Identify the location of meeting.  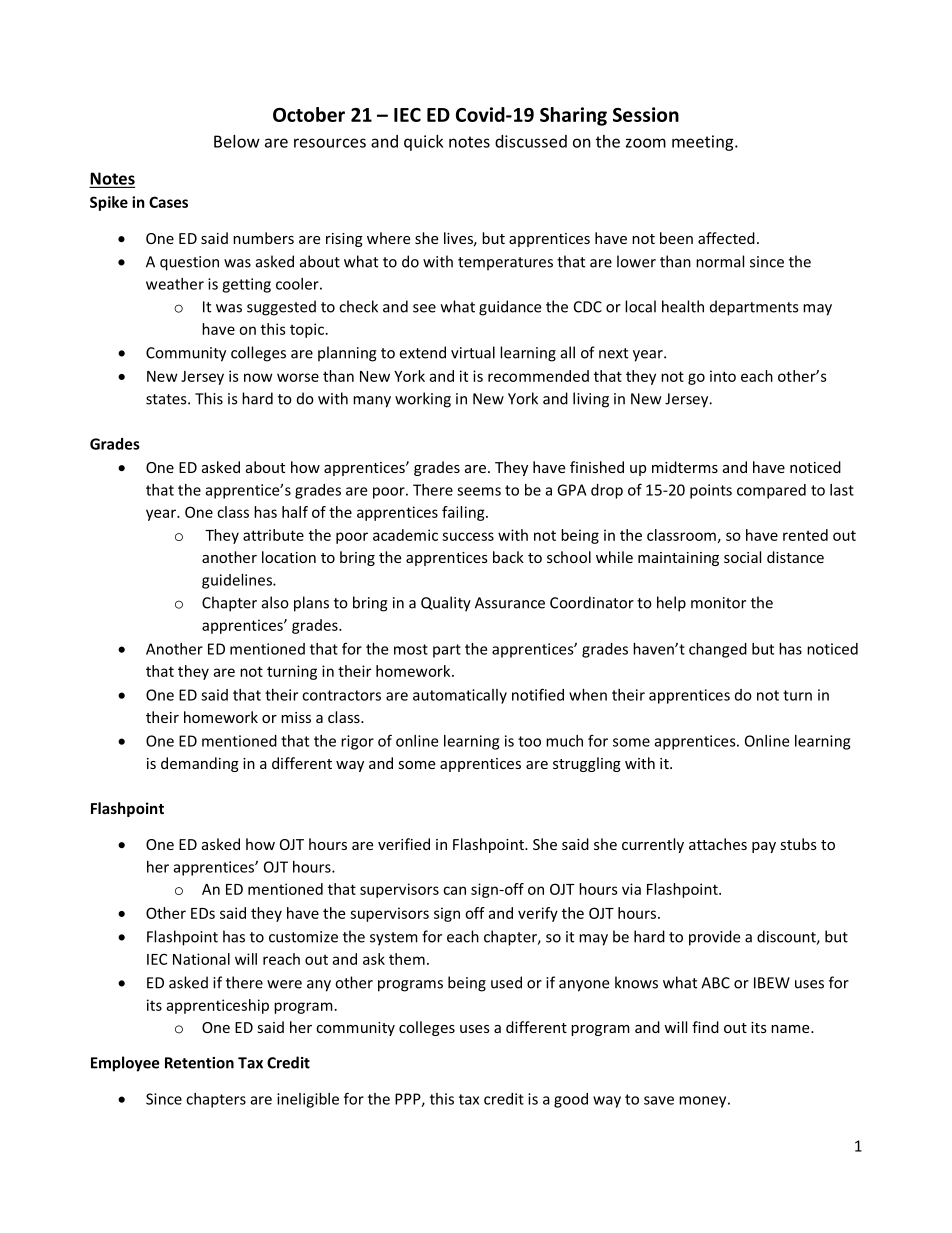
(704, 143).
